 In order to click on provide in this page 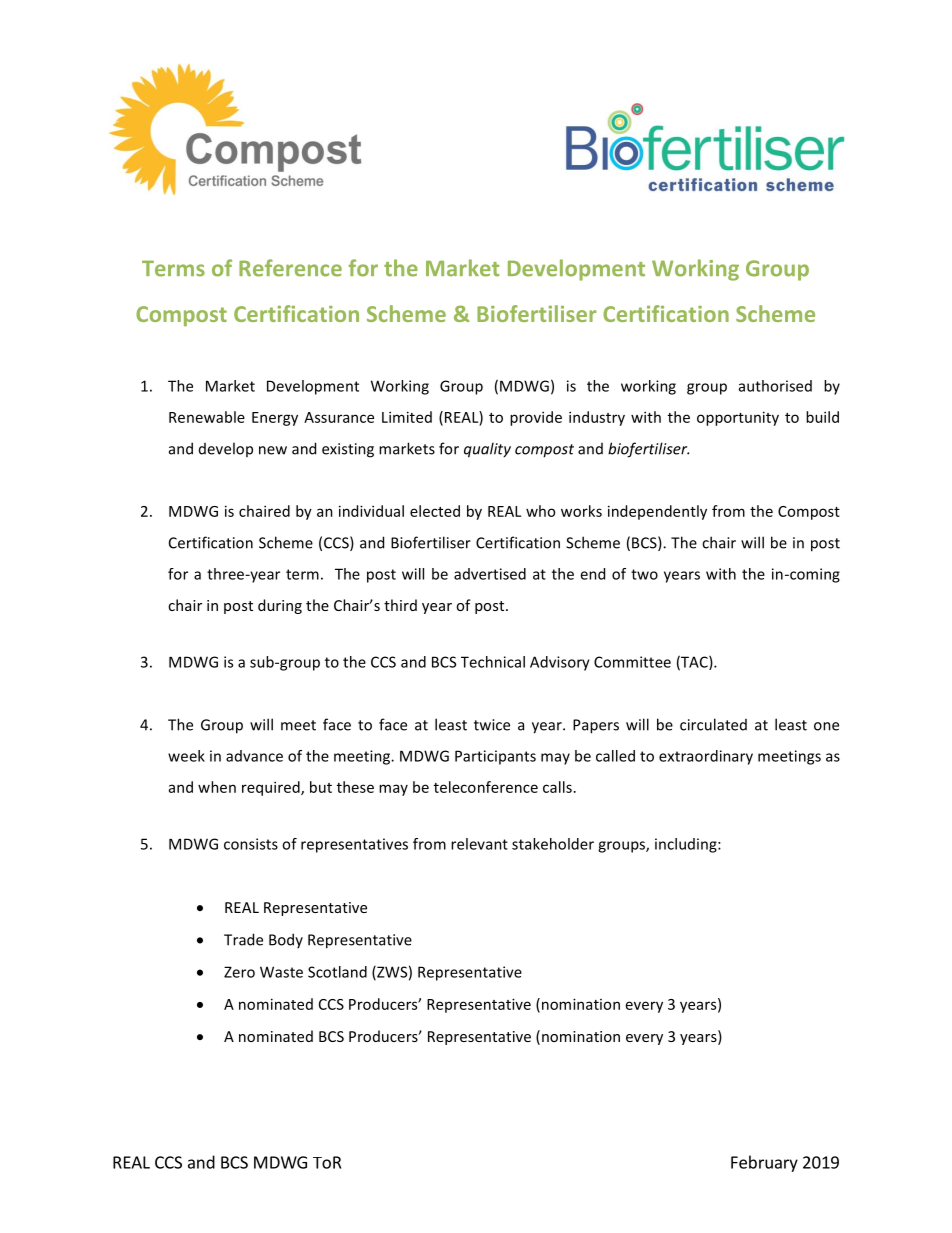, I will do `click(536, 418)`.
